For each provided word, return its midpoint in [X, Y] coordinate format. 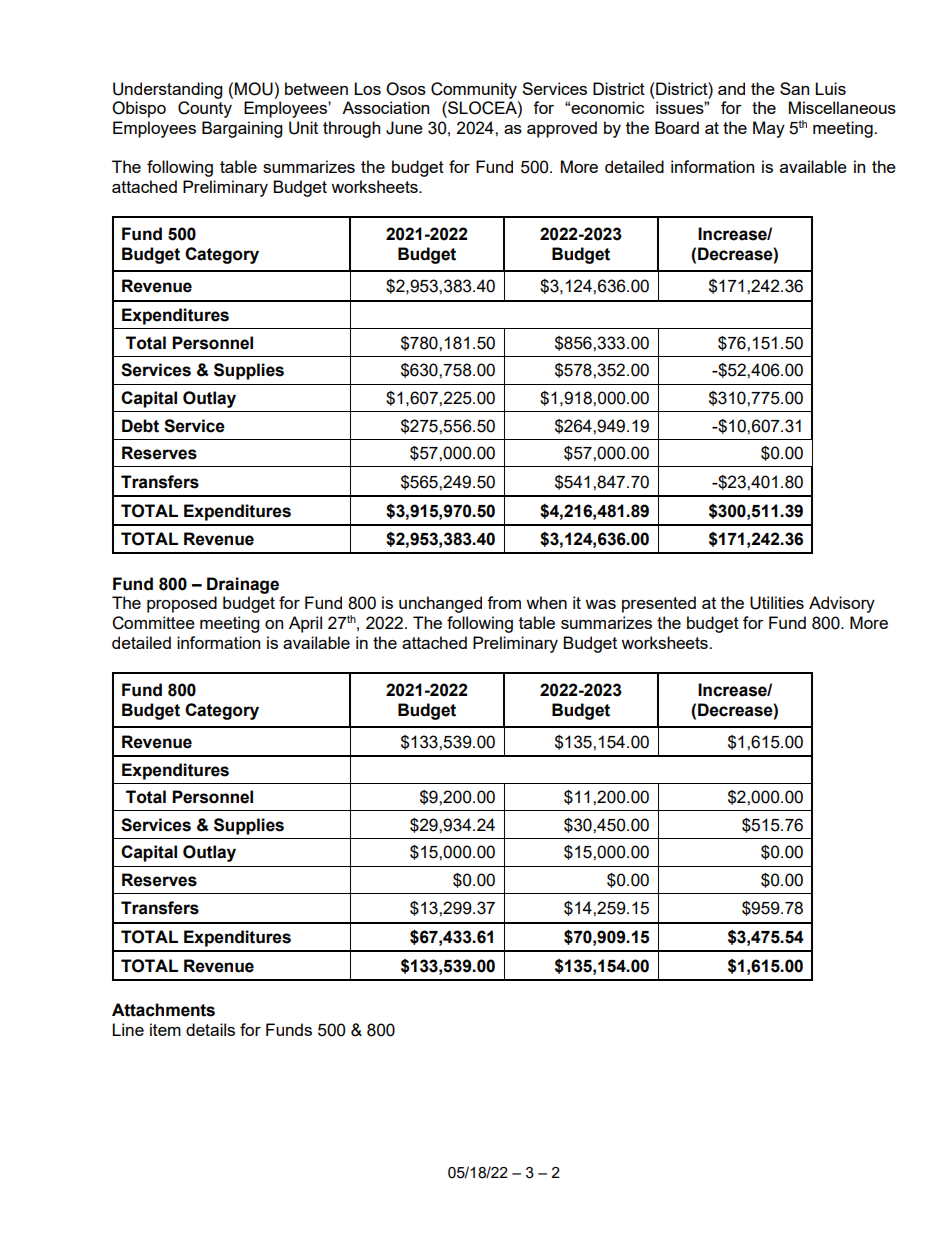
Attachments [163, 1010]
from [504, 602]
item [165, 1029]
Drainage [243, 585]
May [769, 129]
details [210, 1029]
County [205, 109]
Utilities [777, 603]
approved [562, 129]
